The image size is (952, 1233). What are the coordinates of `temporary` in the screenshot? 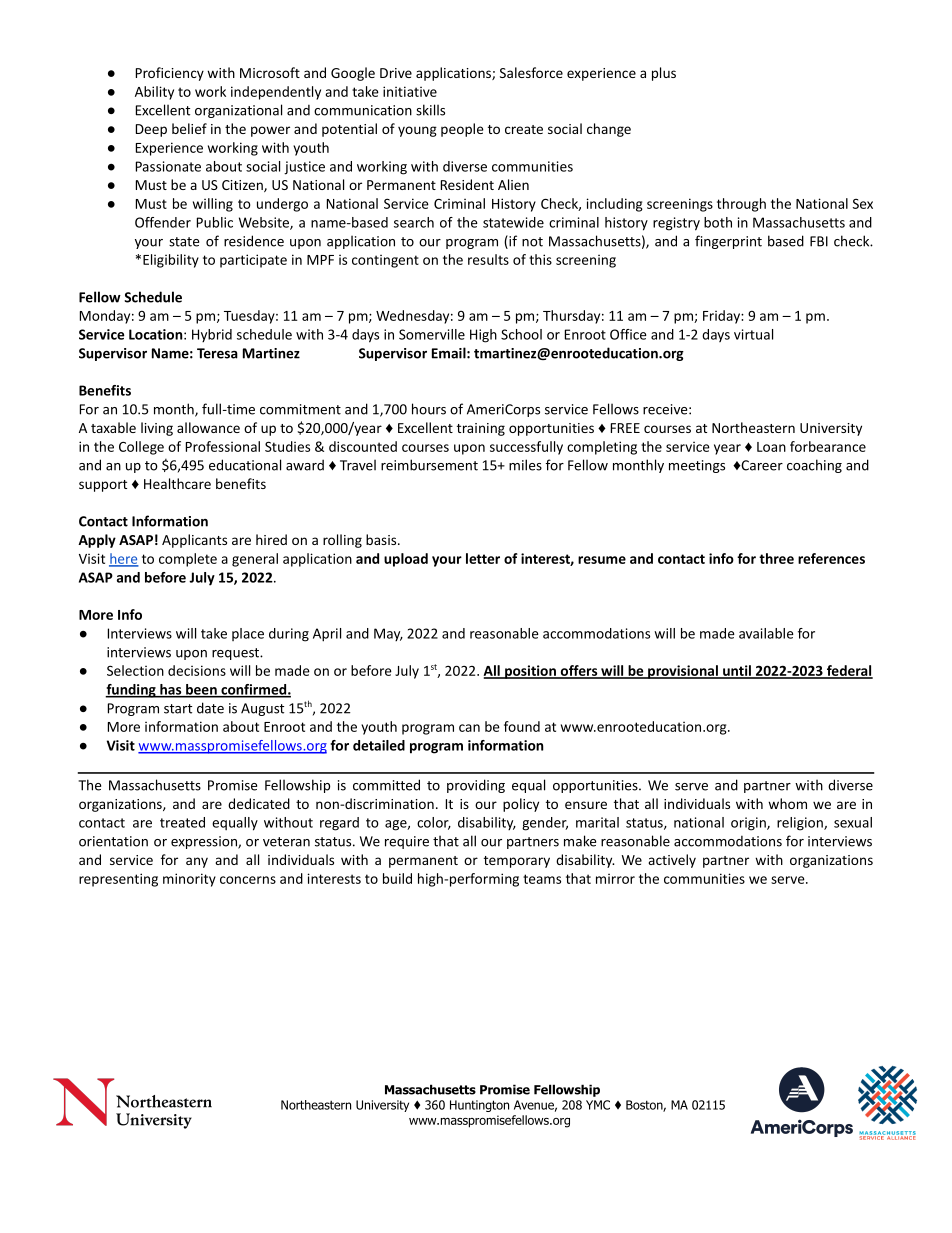 It's located at (517, 862).
